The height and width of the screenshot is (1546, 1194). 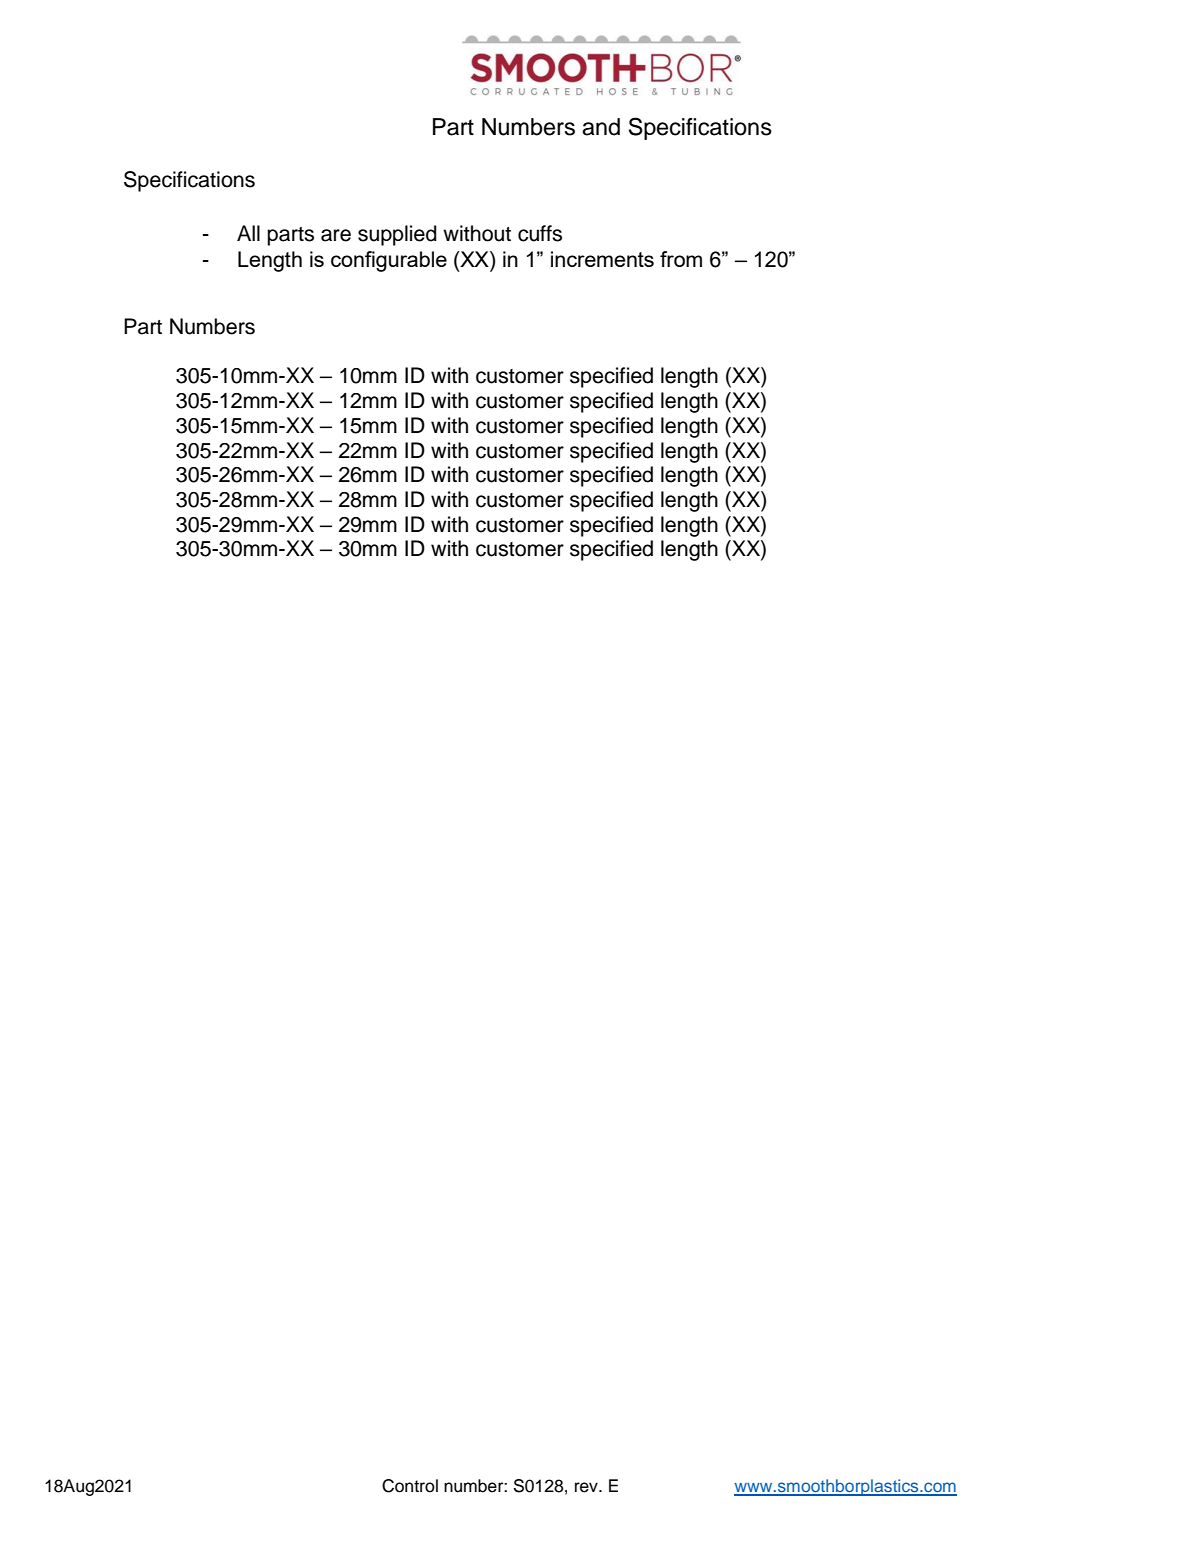 What do you see at coordinates (397, 235) in the screenshot?
I see `supplied` at bounding box center [397, 235].
